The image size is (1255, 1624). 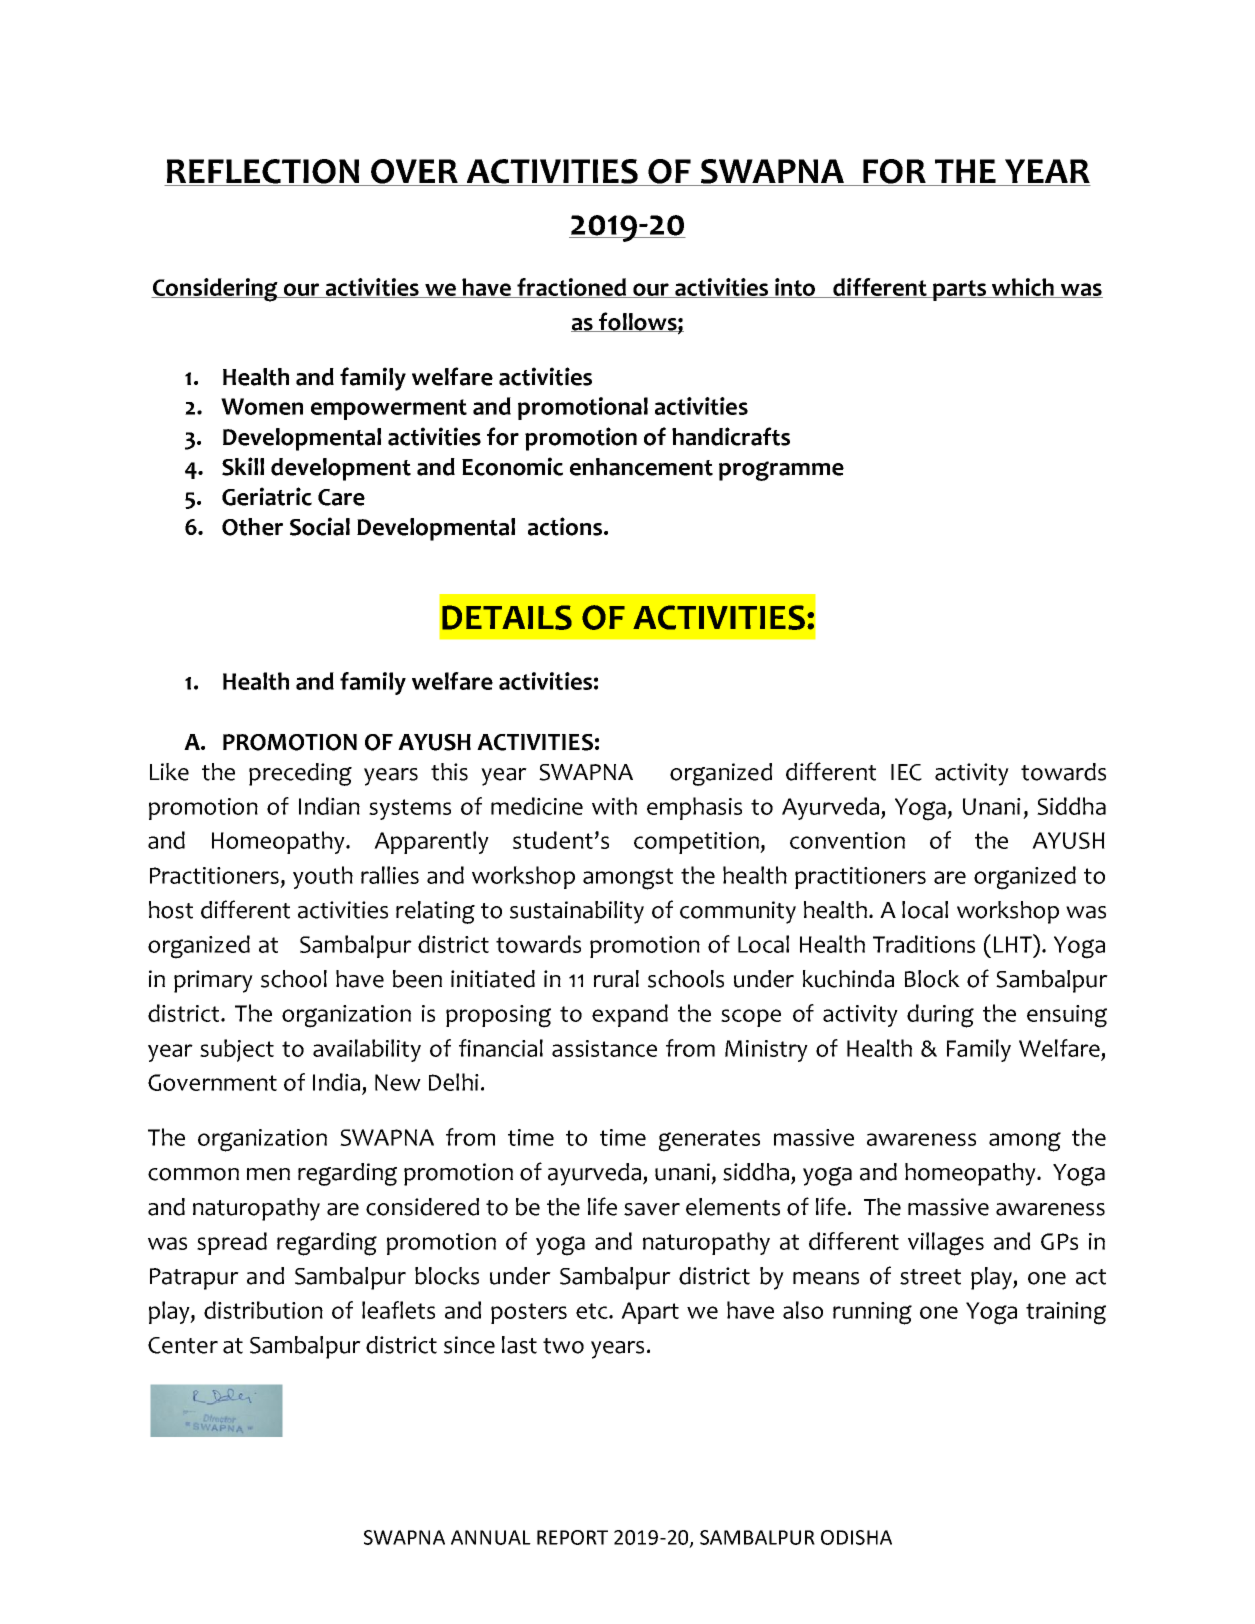 What do you see at coordinates (183, 1345) in the page?
I see `Center` at bounding box center [183, 1345].
